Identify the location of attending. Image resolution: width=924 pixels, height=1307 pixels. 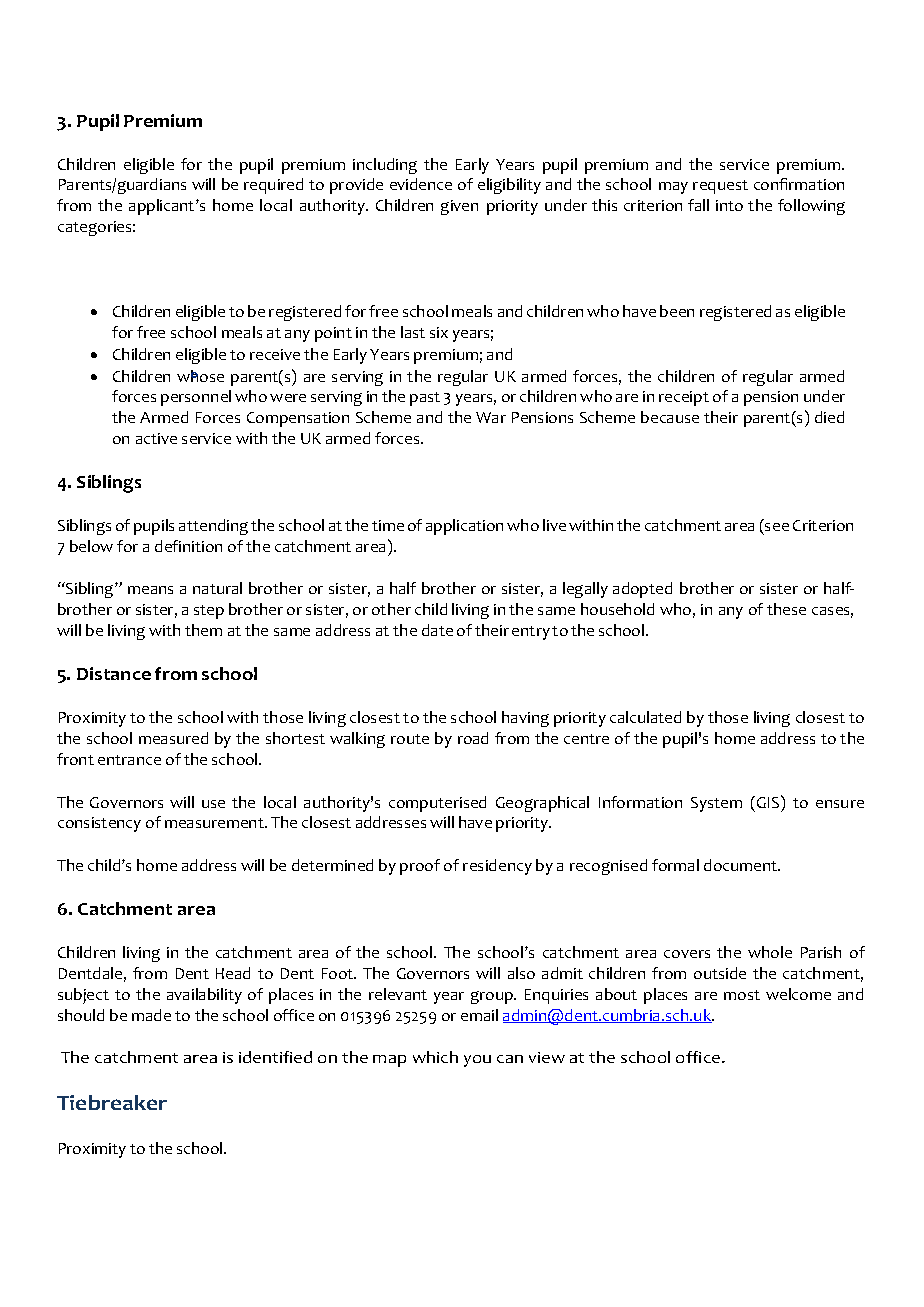
(213, 527).
